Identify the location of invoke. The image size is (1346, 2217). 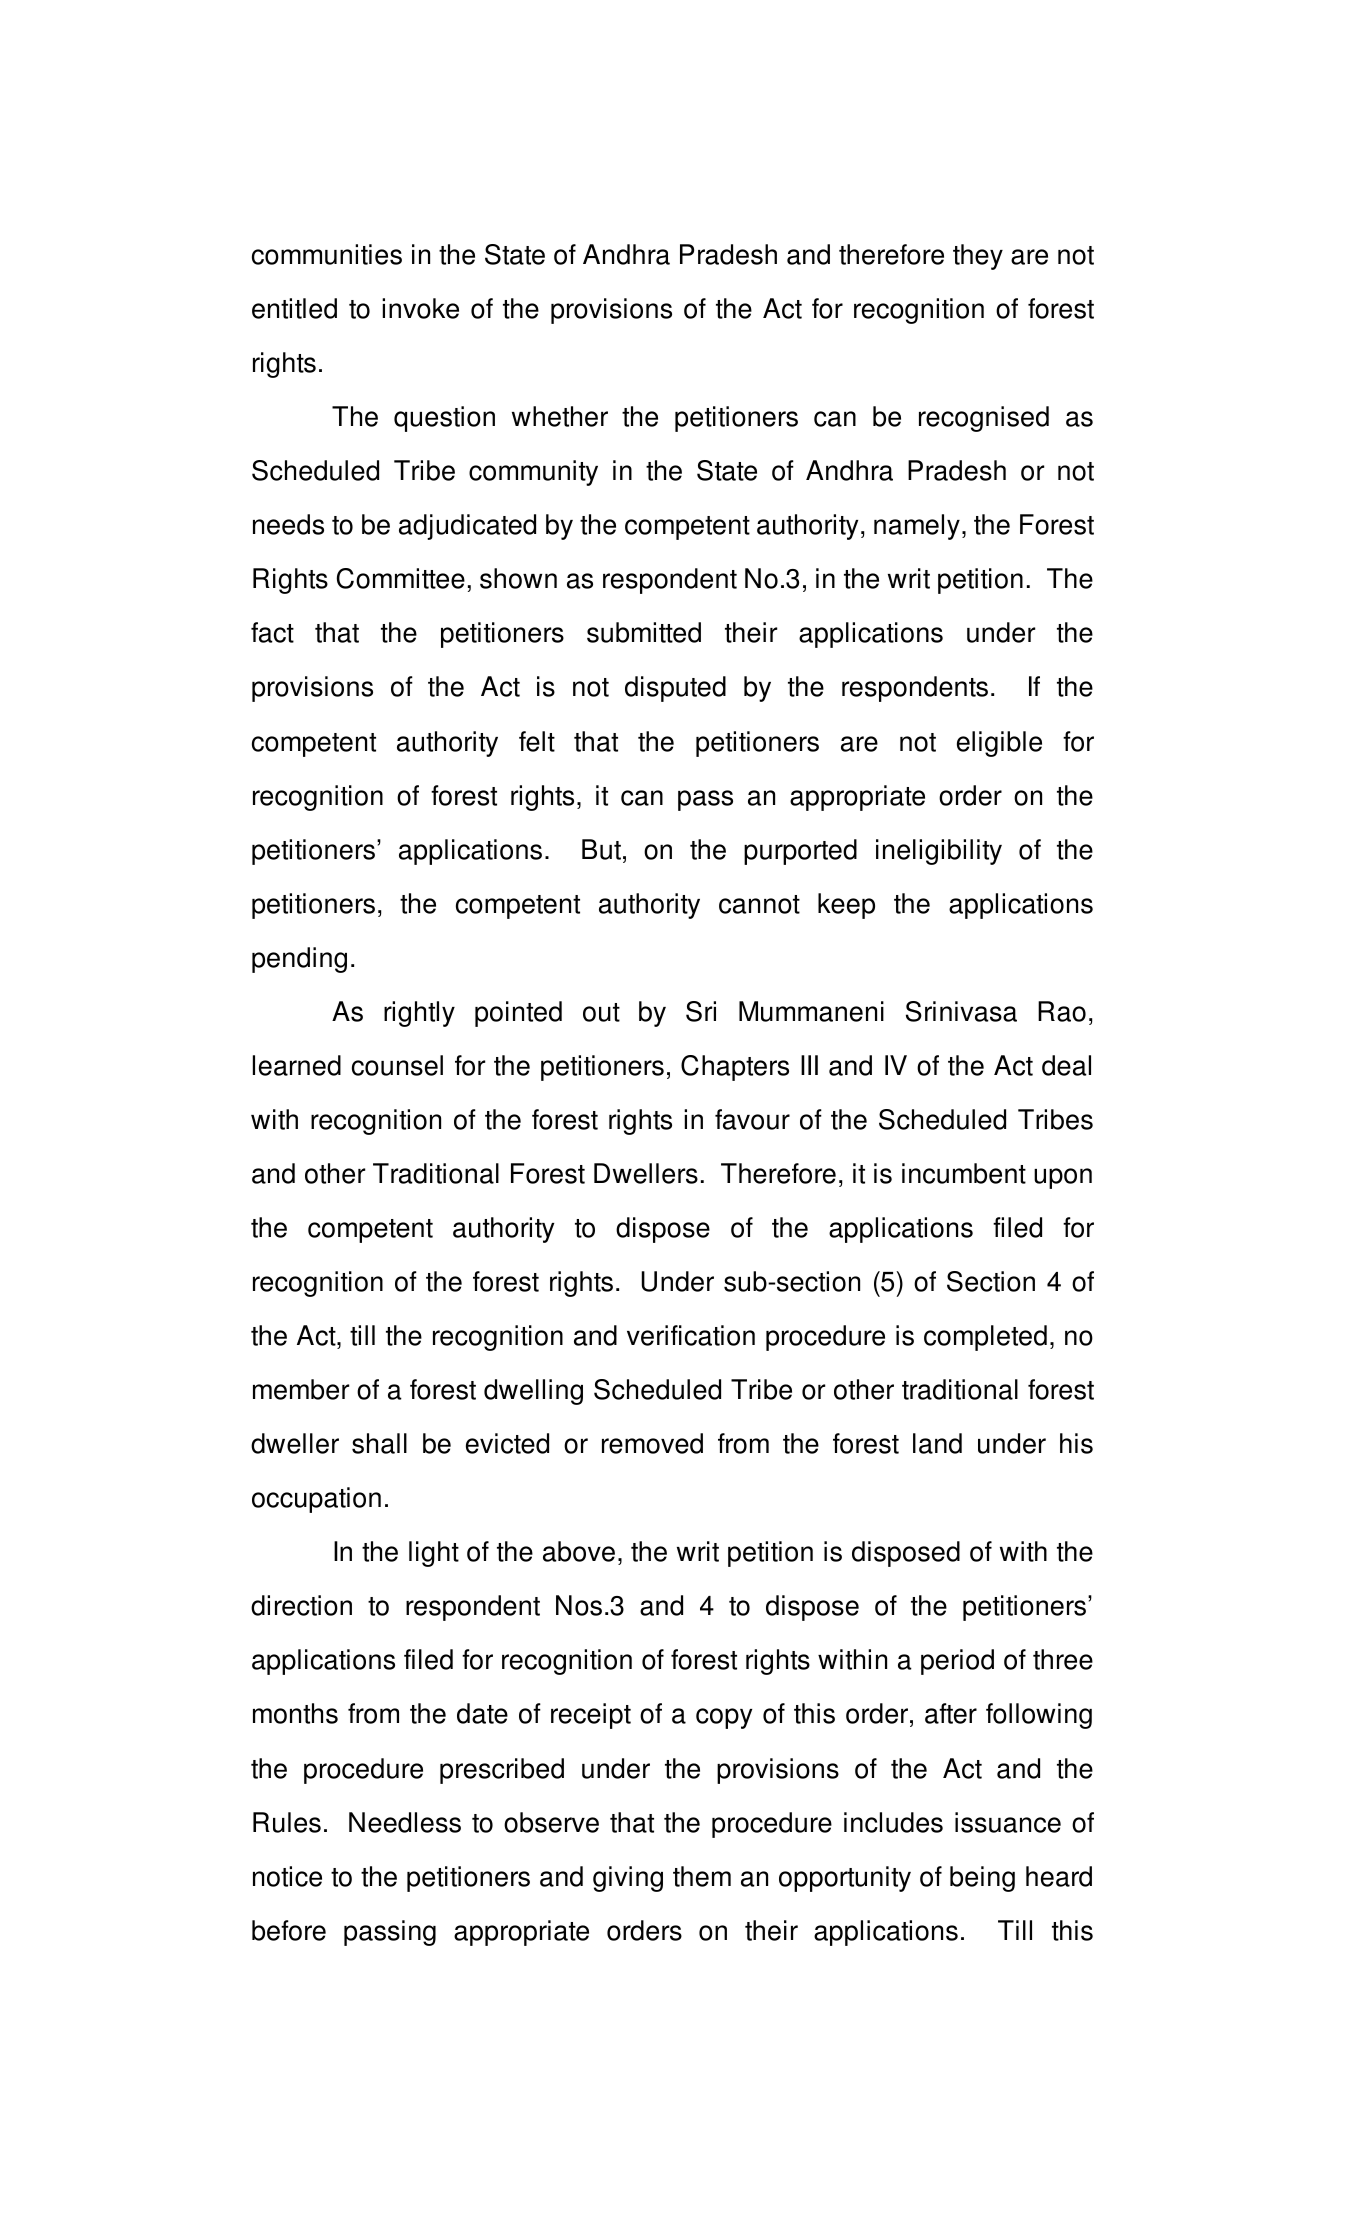
(420, 308).
